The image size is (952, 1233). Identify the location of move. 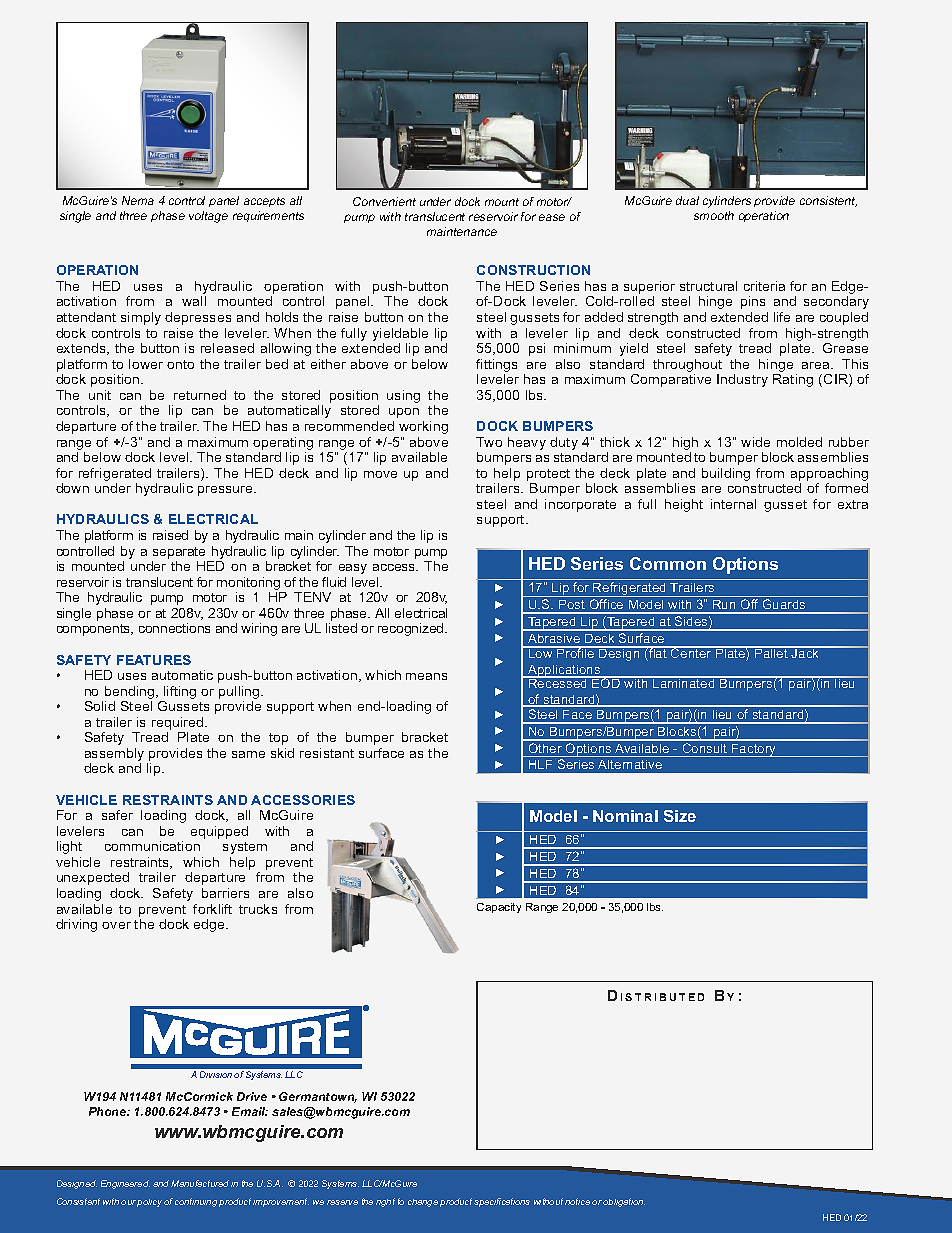
(380, 474).
